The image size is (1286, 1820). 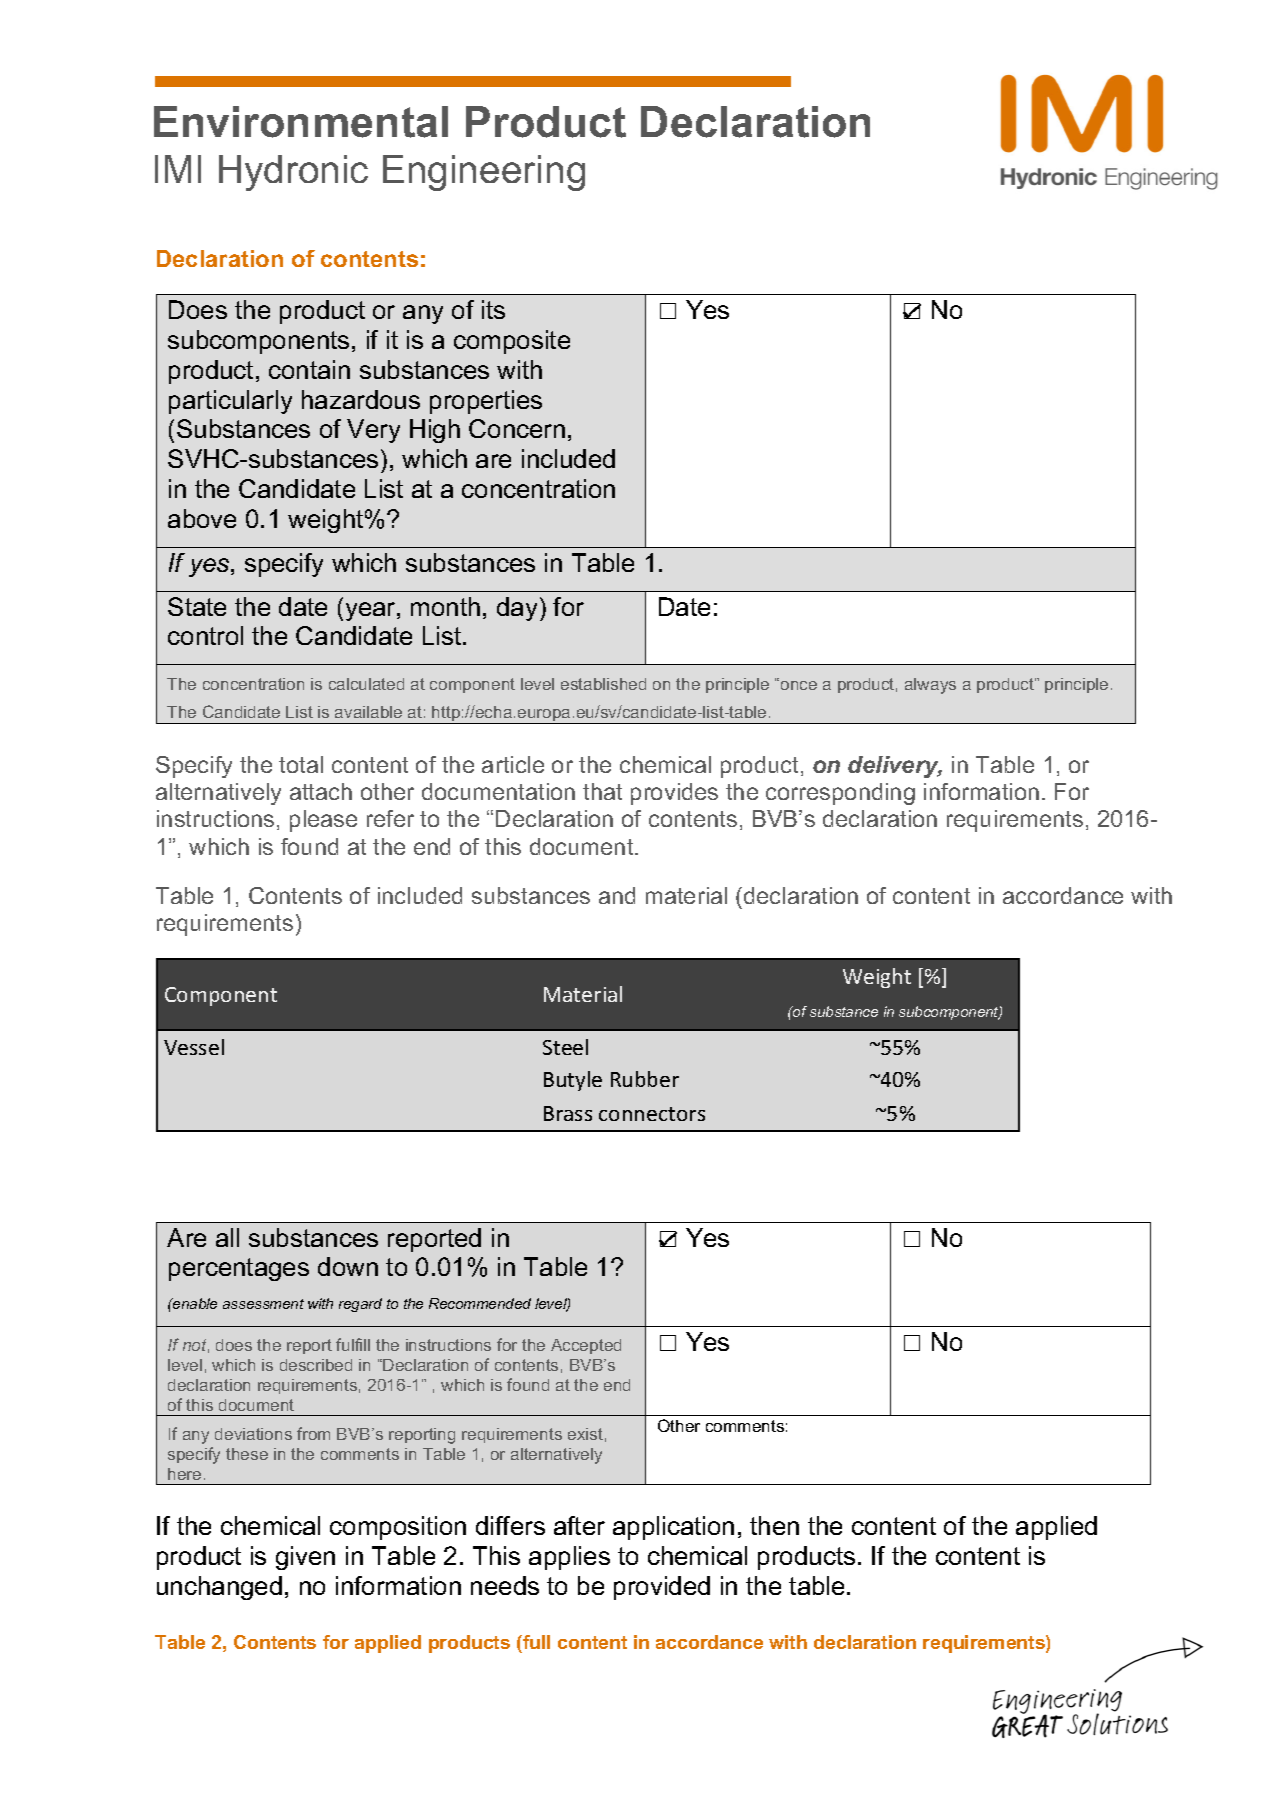 I want to click on unchanged, so click(x=219, y=1588).
